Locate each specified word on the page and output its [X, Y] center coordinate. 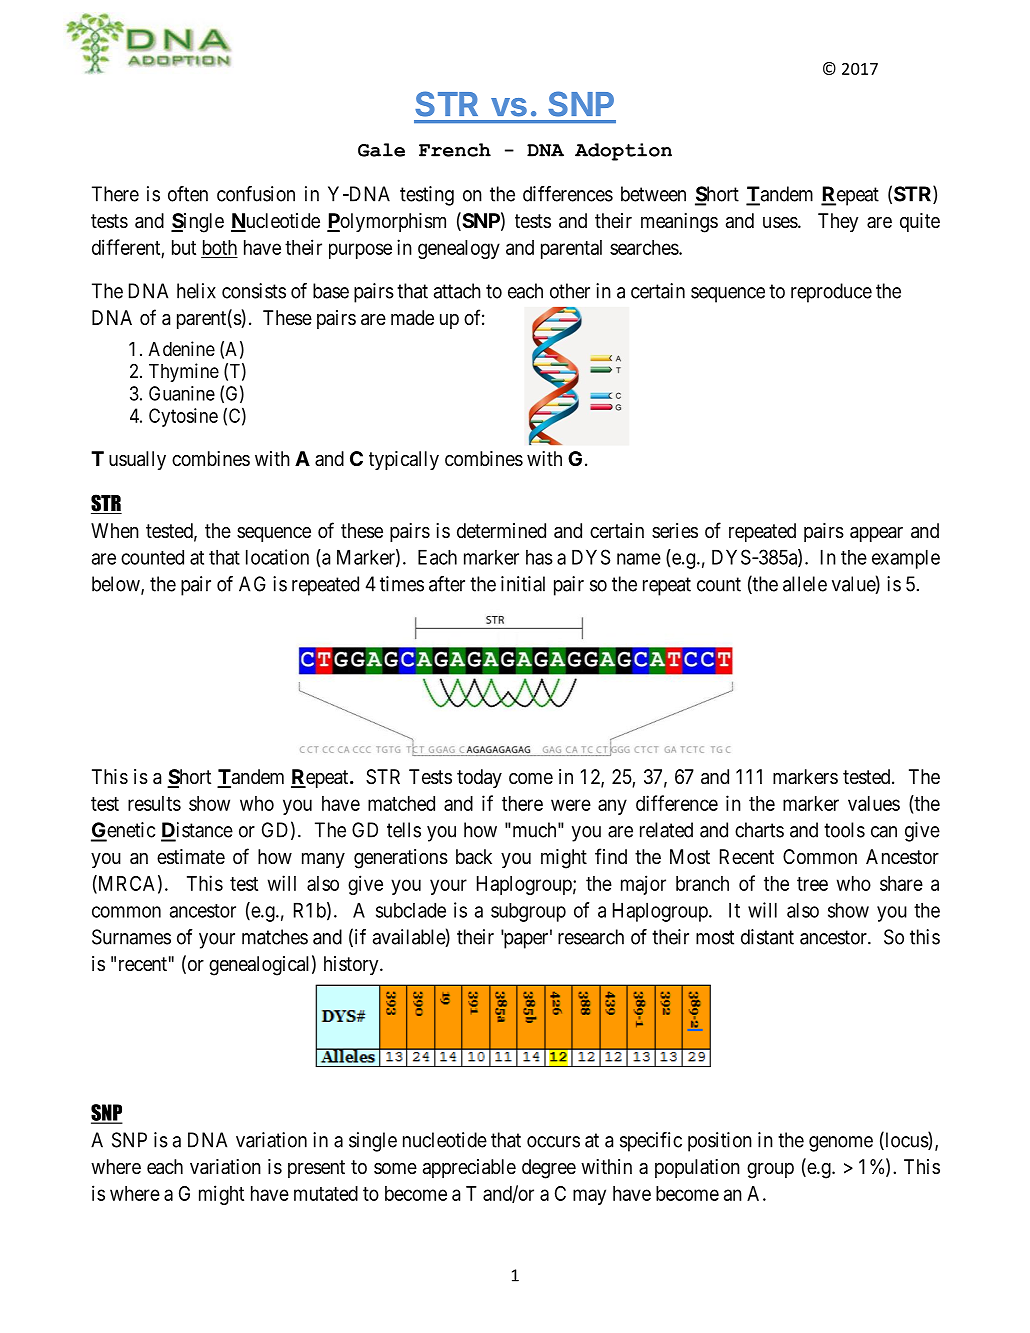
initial [523, 584]
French [455, 150]
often [188, 194]
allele [805, 584]
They [838, 222]
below [117, 585]
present [316, 1169]
